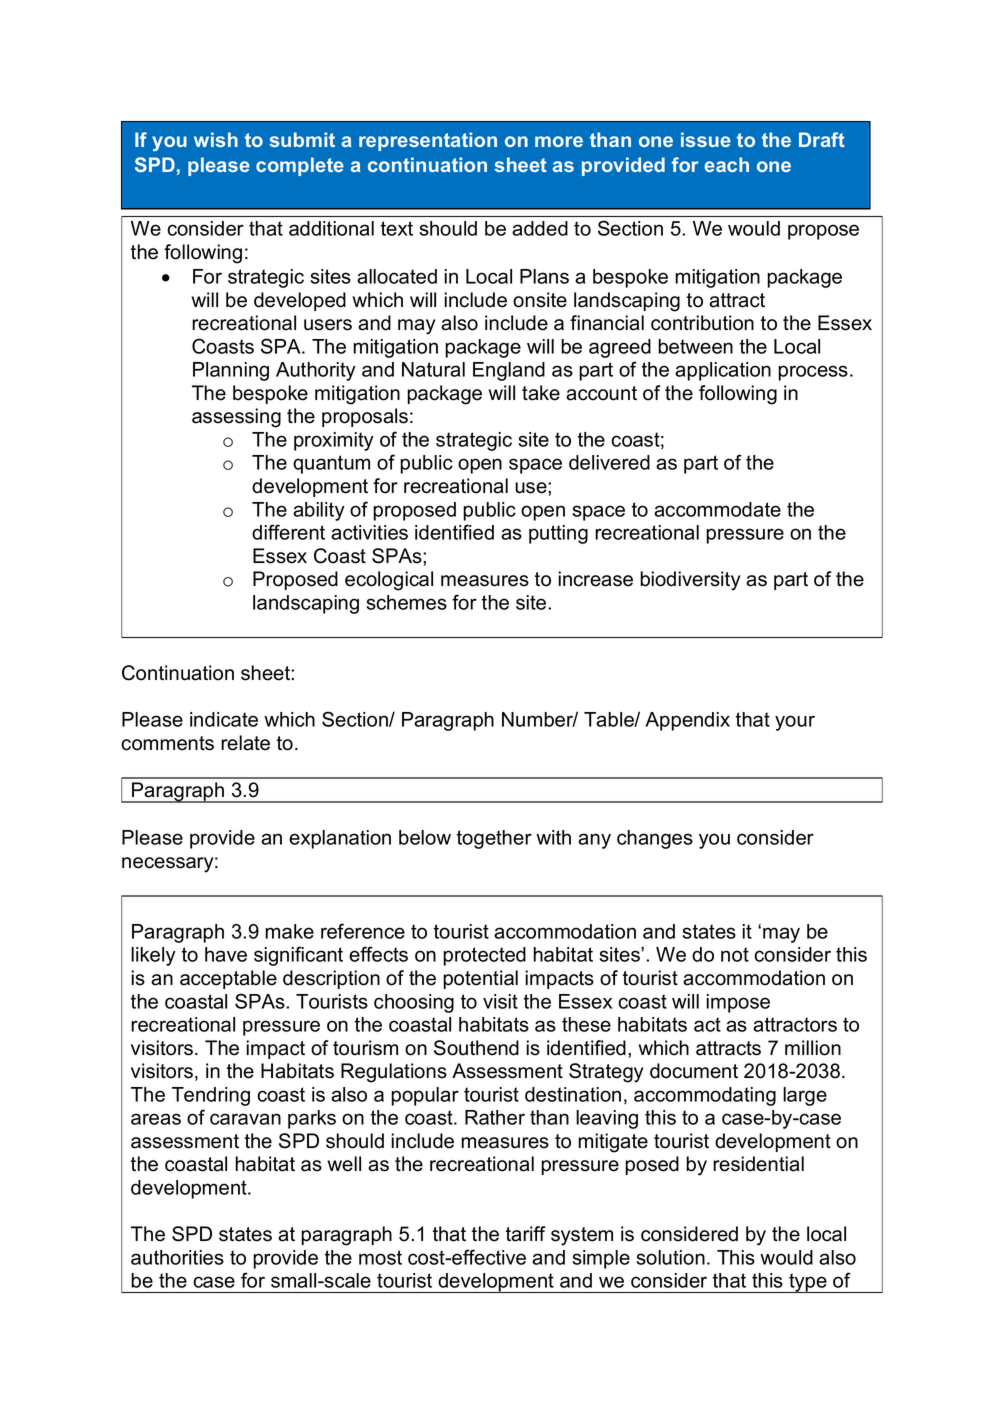 This image has height=1420, width=1004. Describe the element at coordinates (224, 719) in the image. I see `indicate` at that location.
